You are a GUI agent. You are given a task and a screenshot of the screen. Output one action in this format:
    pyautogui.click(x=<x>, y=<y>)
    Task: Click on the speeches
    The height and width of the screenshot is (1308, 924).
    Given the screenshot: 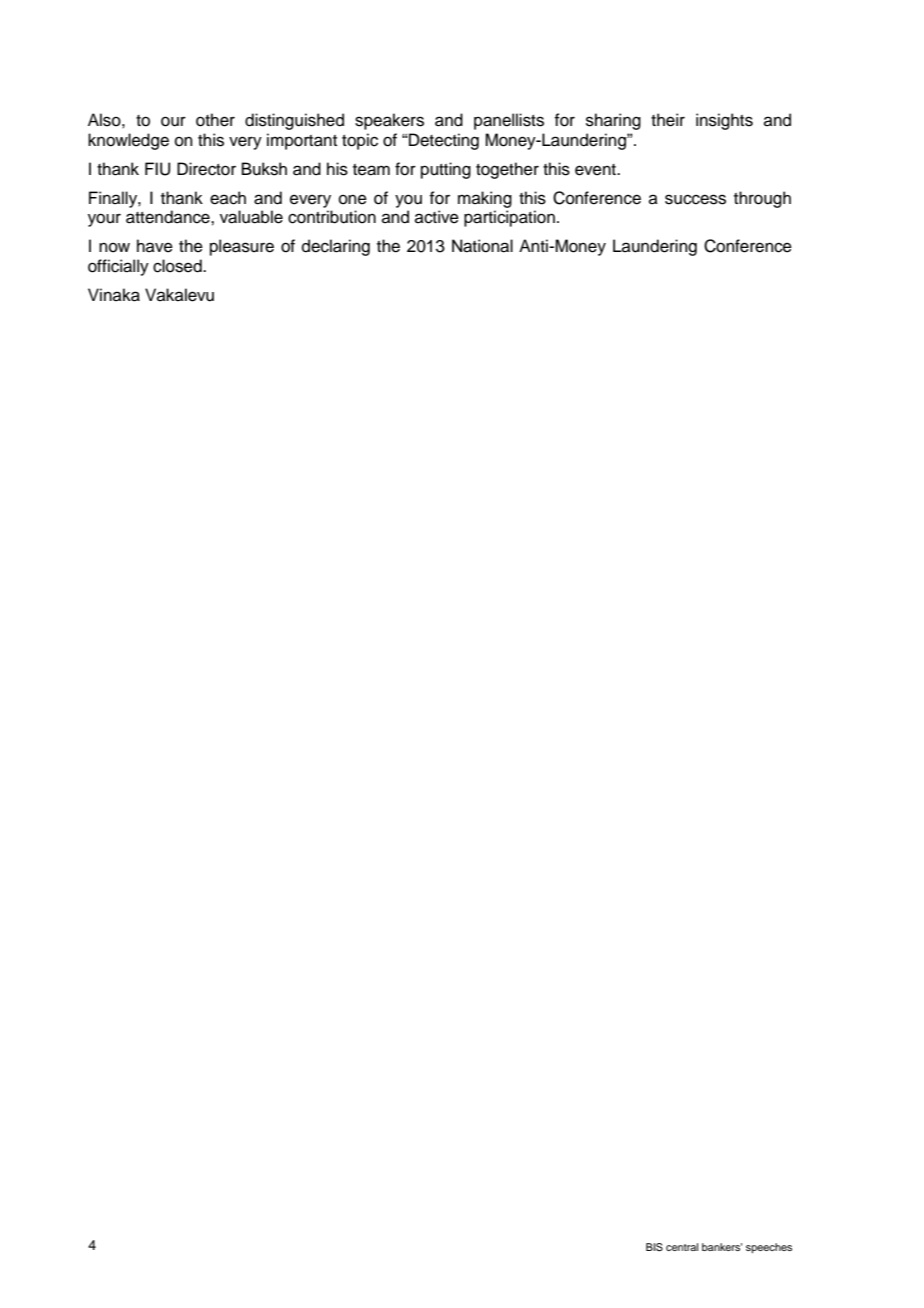 What is the action you would take?
    pyautogui.click(x=769, y=1248)
